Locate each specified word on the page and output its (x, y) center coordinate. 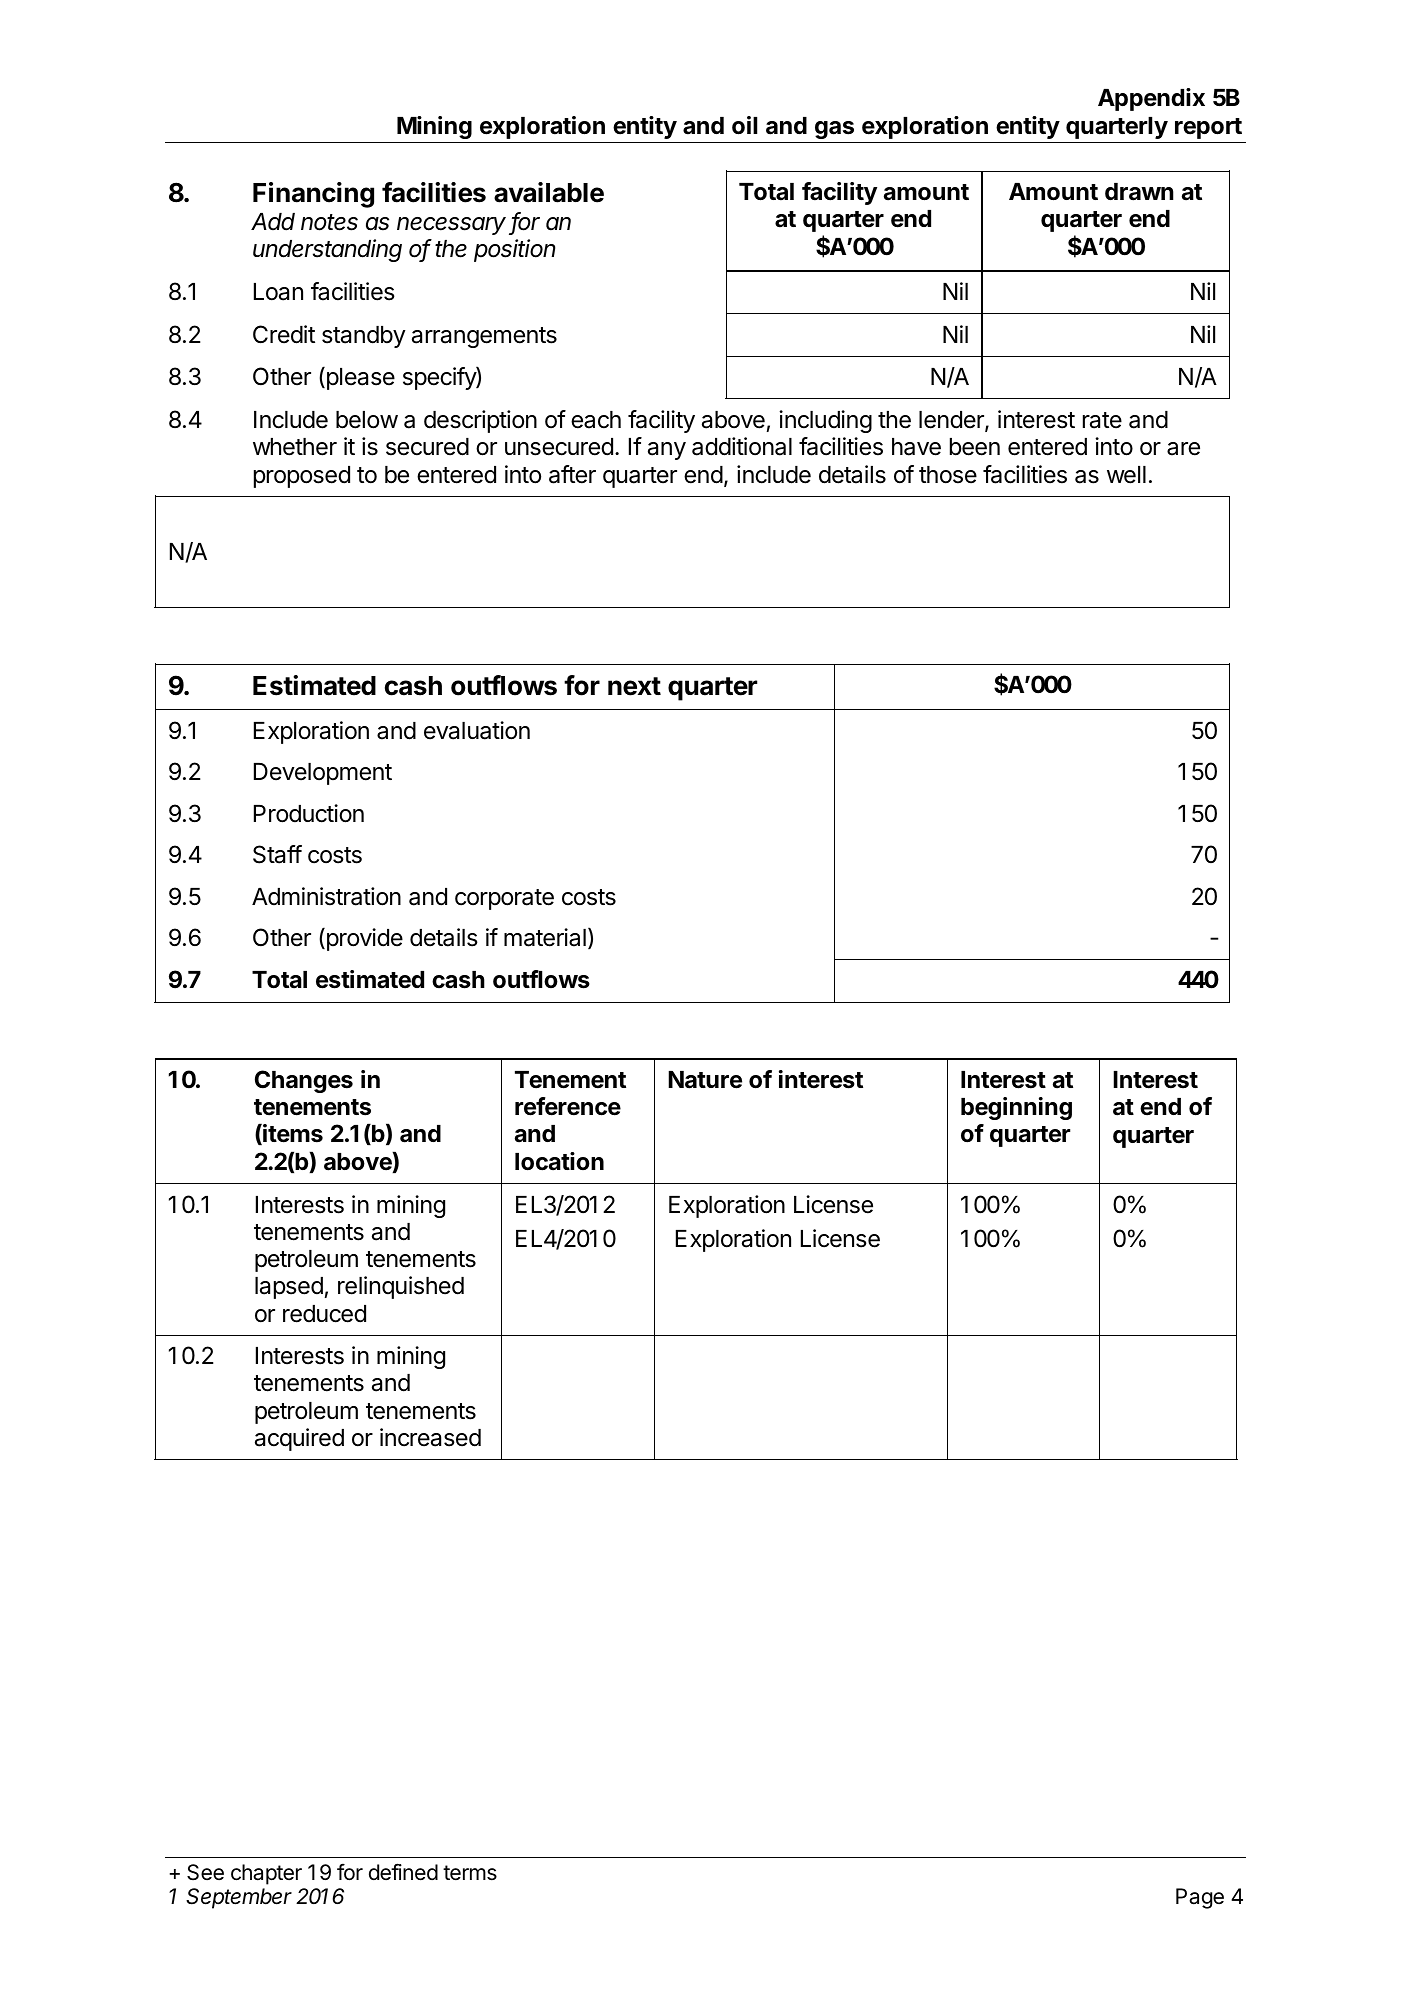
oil (744, 125)
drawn (1139, 192)
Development (323, 774)
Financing (313, 195)
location (559, 1161)
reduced (324, 1314)
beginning (1016, 1108)
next (634, 686)
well (1126, 475)
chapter (266, 1874)
